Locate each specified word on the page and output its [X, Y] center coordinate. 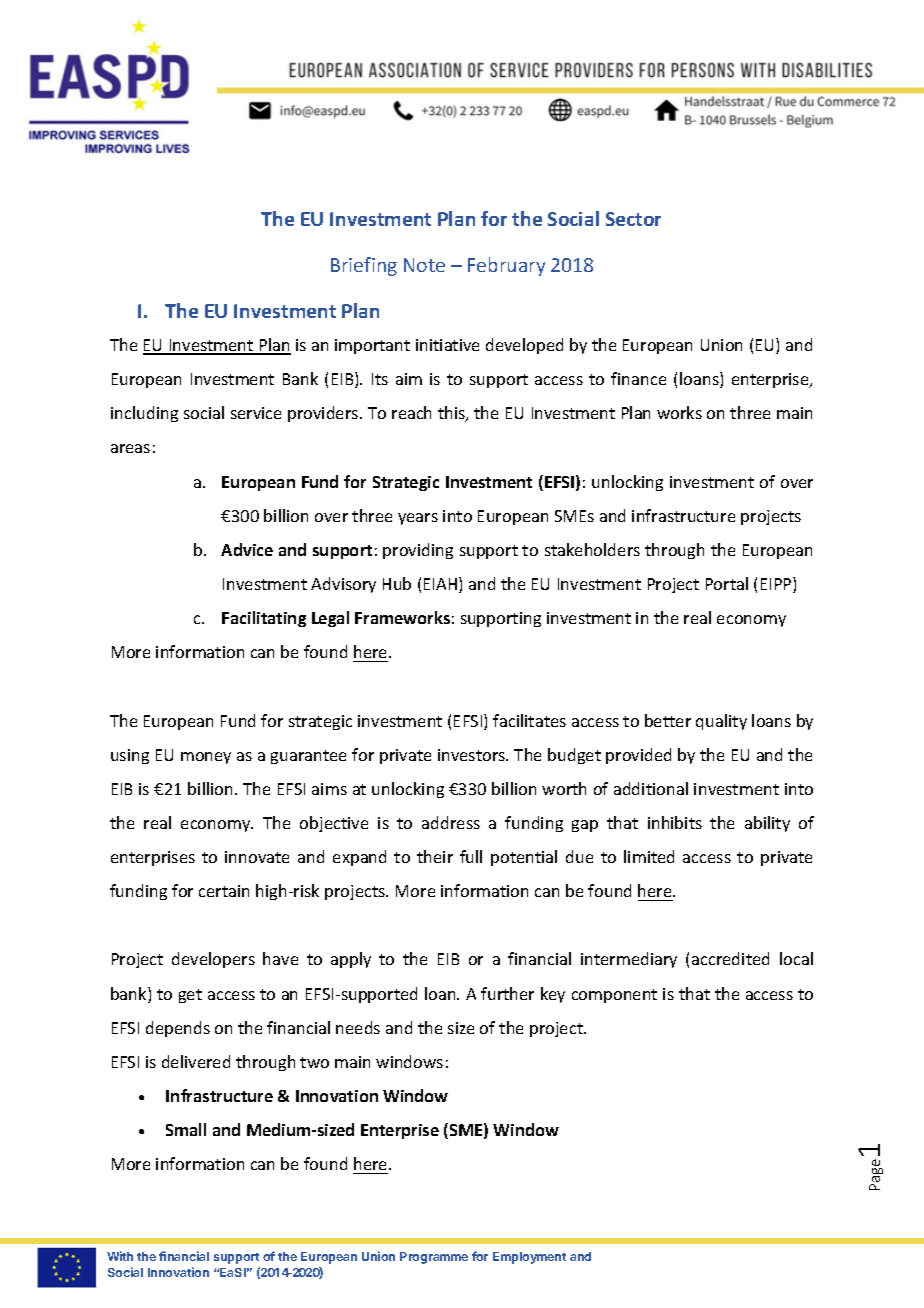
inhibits [675, 822]
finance [638, 378]
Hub [397, 583]
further [507, 993]
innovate [257, 857]
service [256, 413]
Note [424, 265]
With [120, 1256]
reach [411, 412]
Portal [727, 583]
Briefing [364, 266]
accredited [730, 958]
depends [178, 1029]
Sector [633, 219]
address [451, 822]
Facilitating [264, 619]
